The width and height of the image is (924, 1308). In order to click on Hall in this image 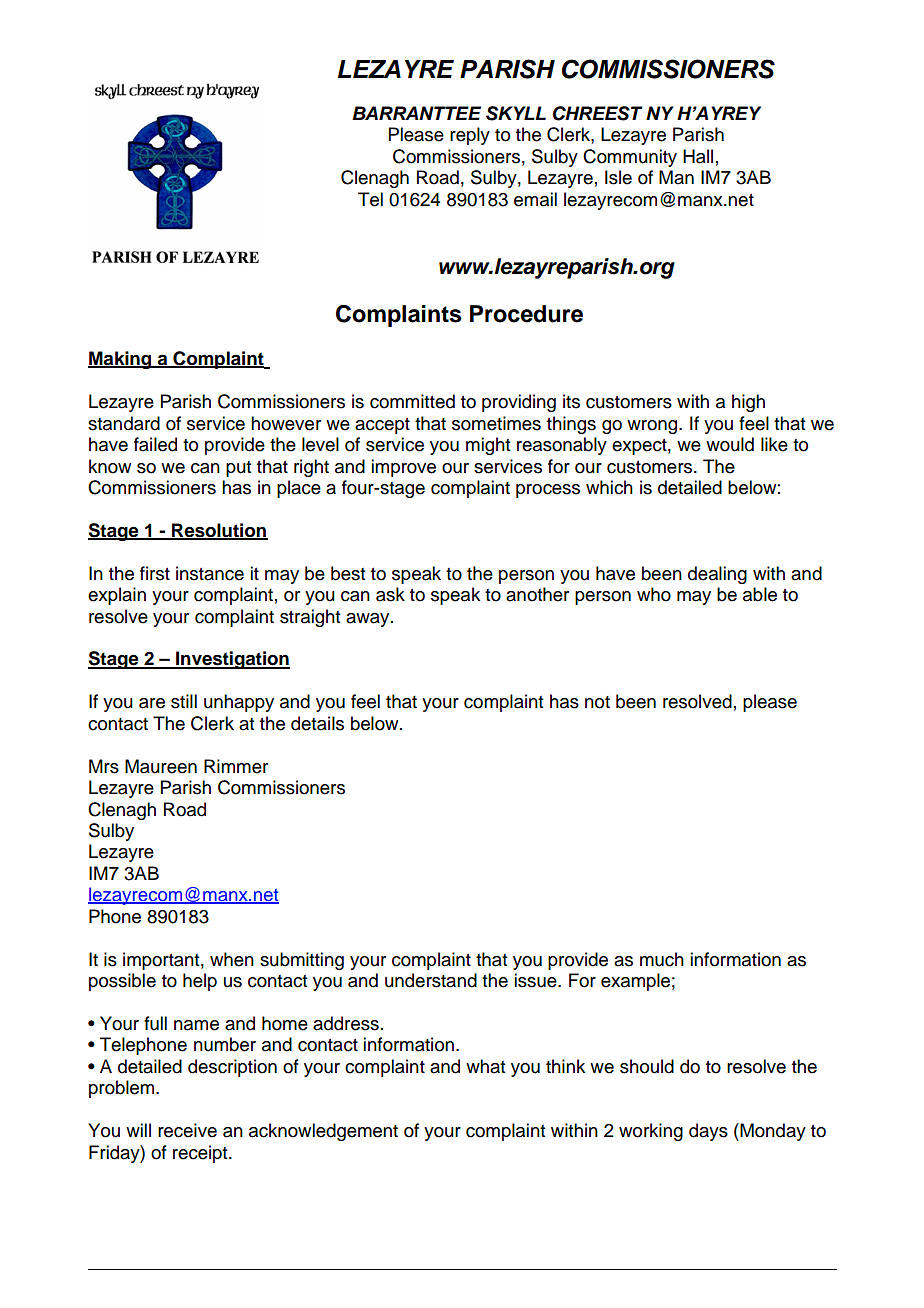, I will do `click(698, 156)`.
